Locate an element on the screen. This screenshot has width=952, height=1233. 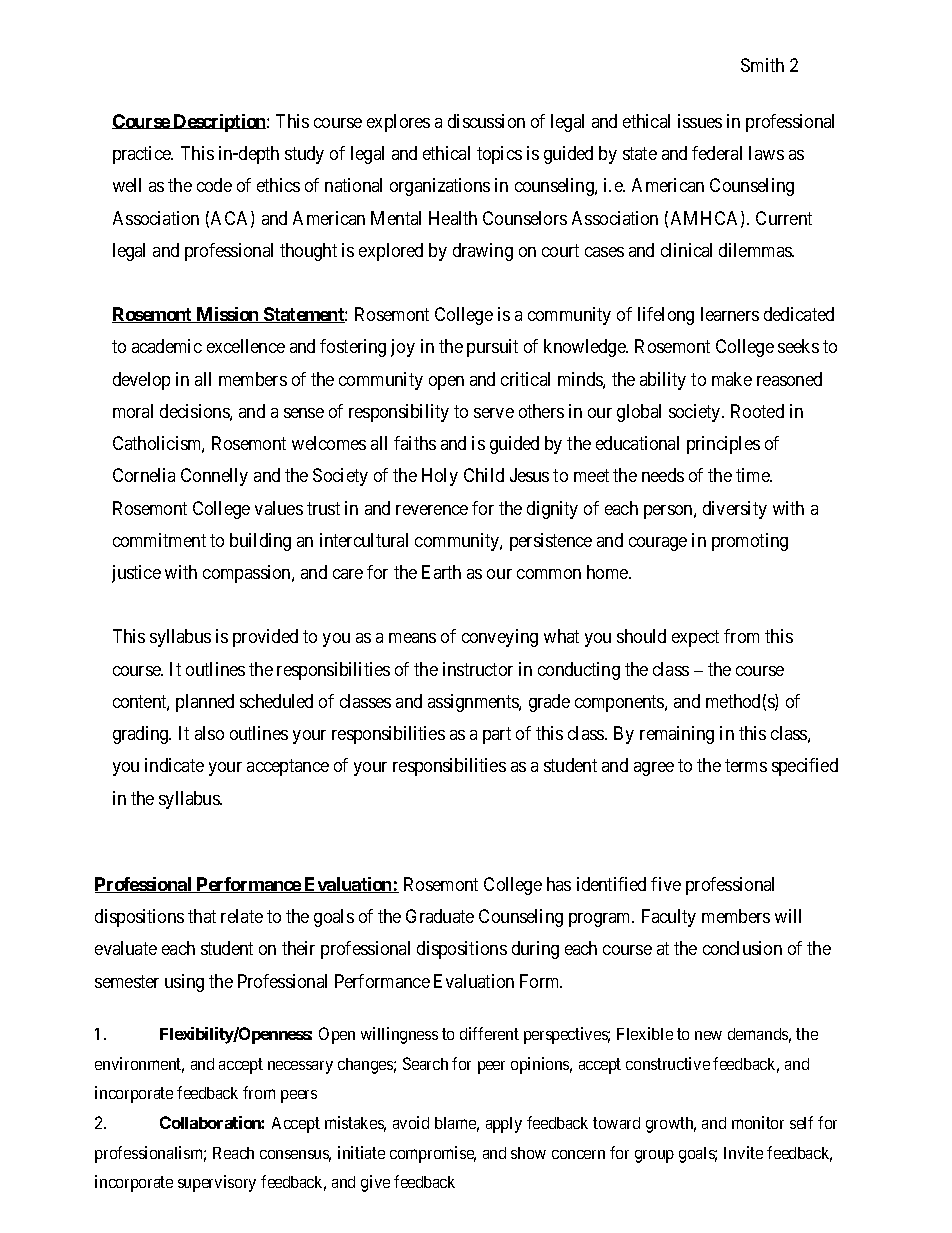
Graduate is located at coordinates (440, 916).
